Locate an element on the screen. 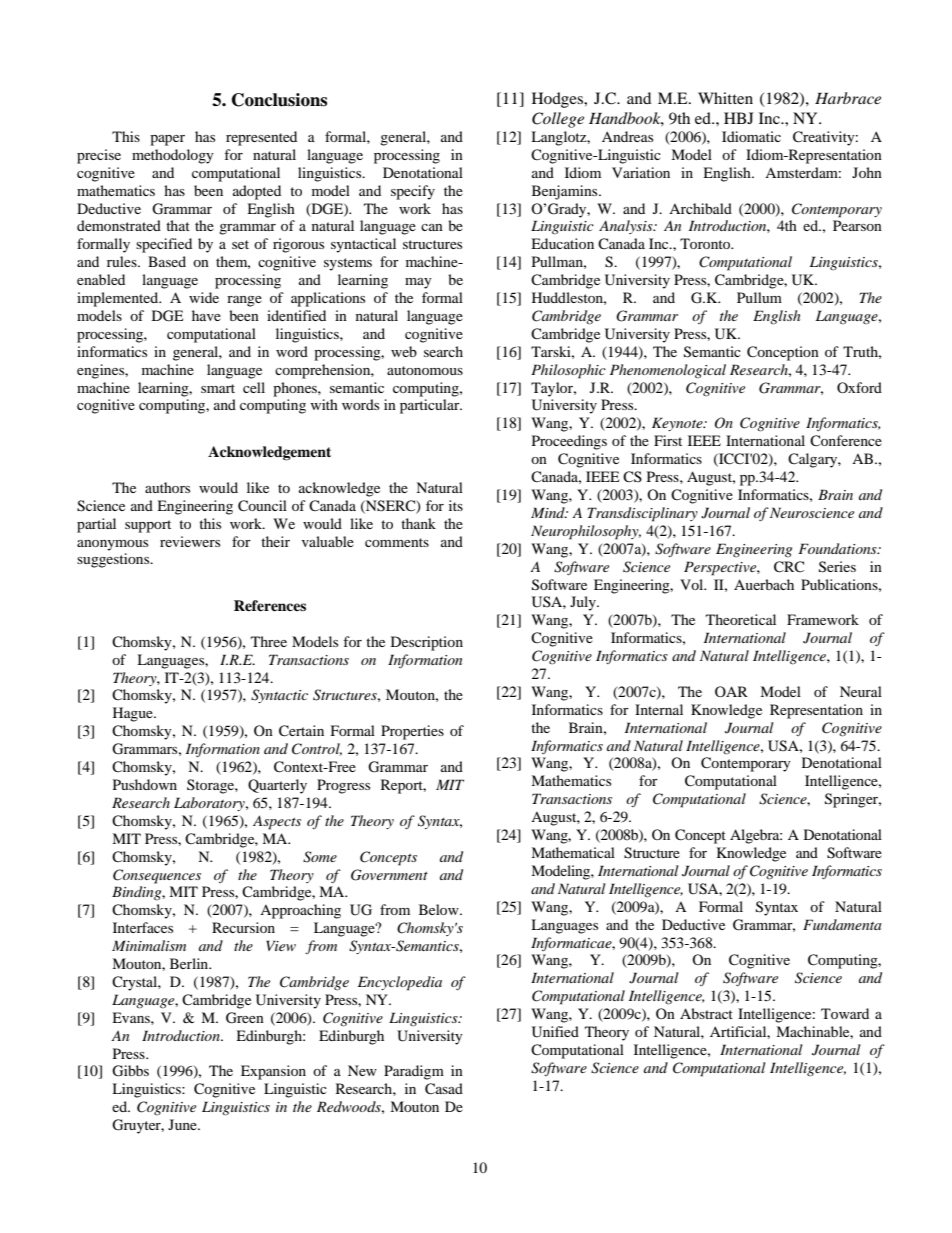  HBJ is located at coordinates (739, 118).
